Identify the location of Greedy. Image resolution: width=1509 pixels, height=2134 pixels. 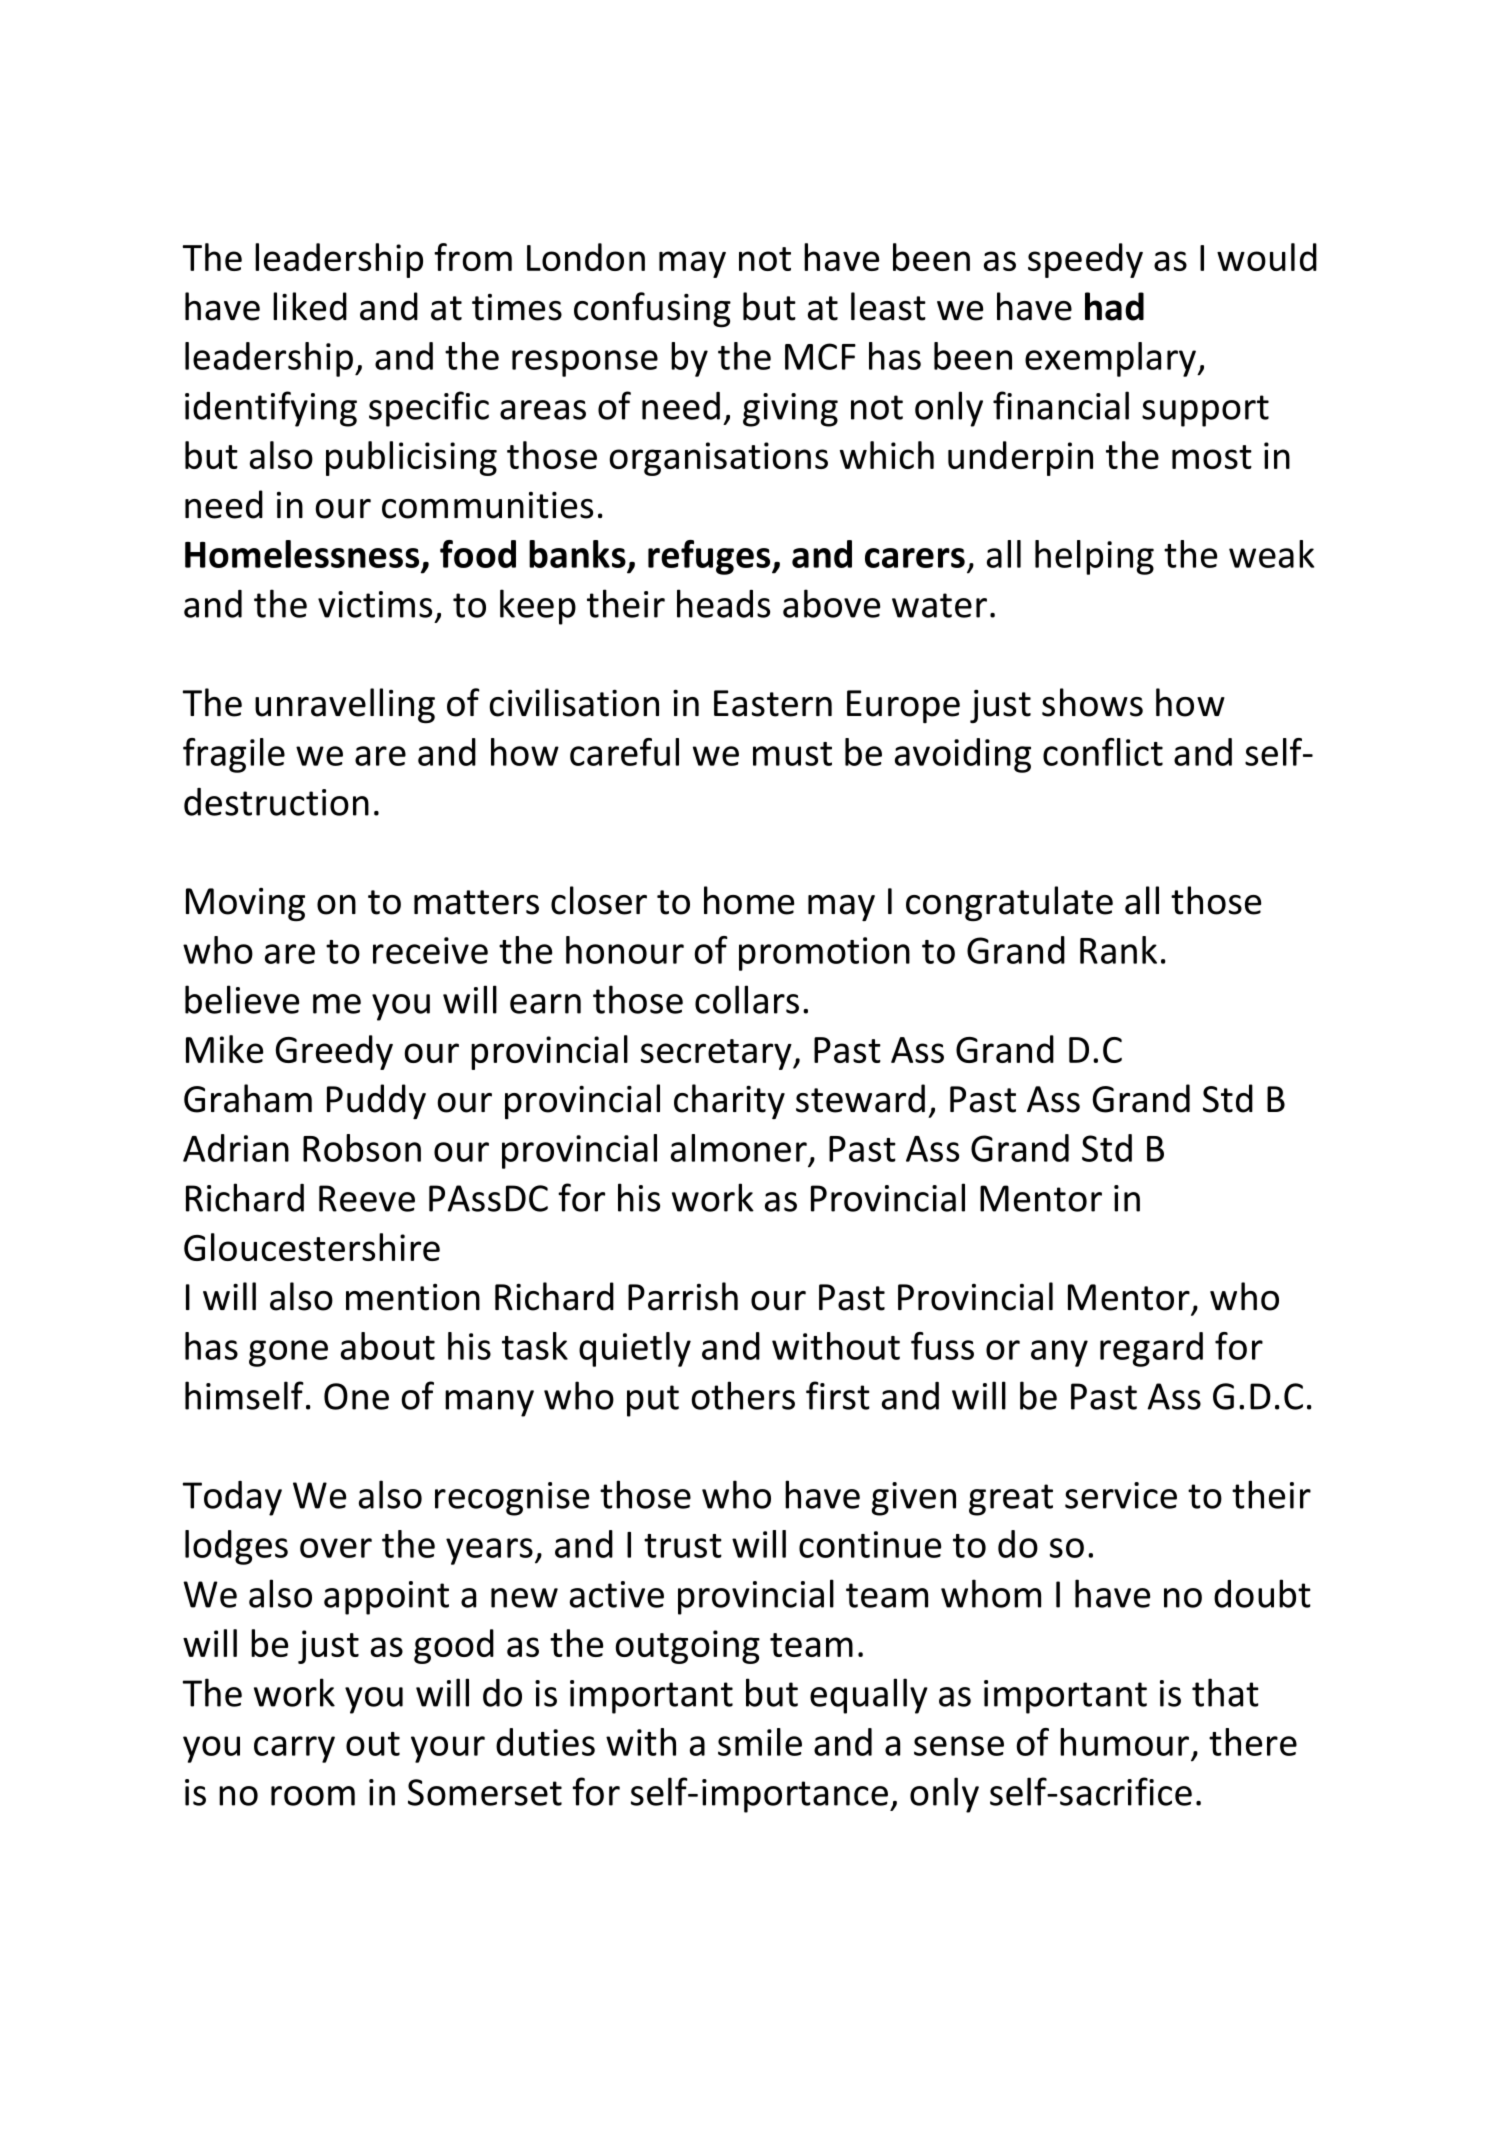
(334, 1052).
